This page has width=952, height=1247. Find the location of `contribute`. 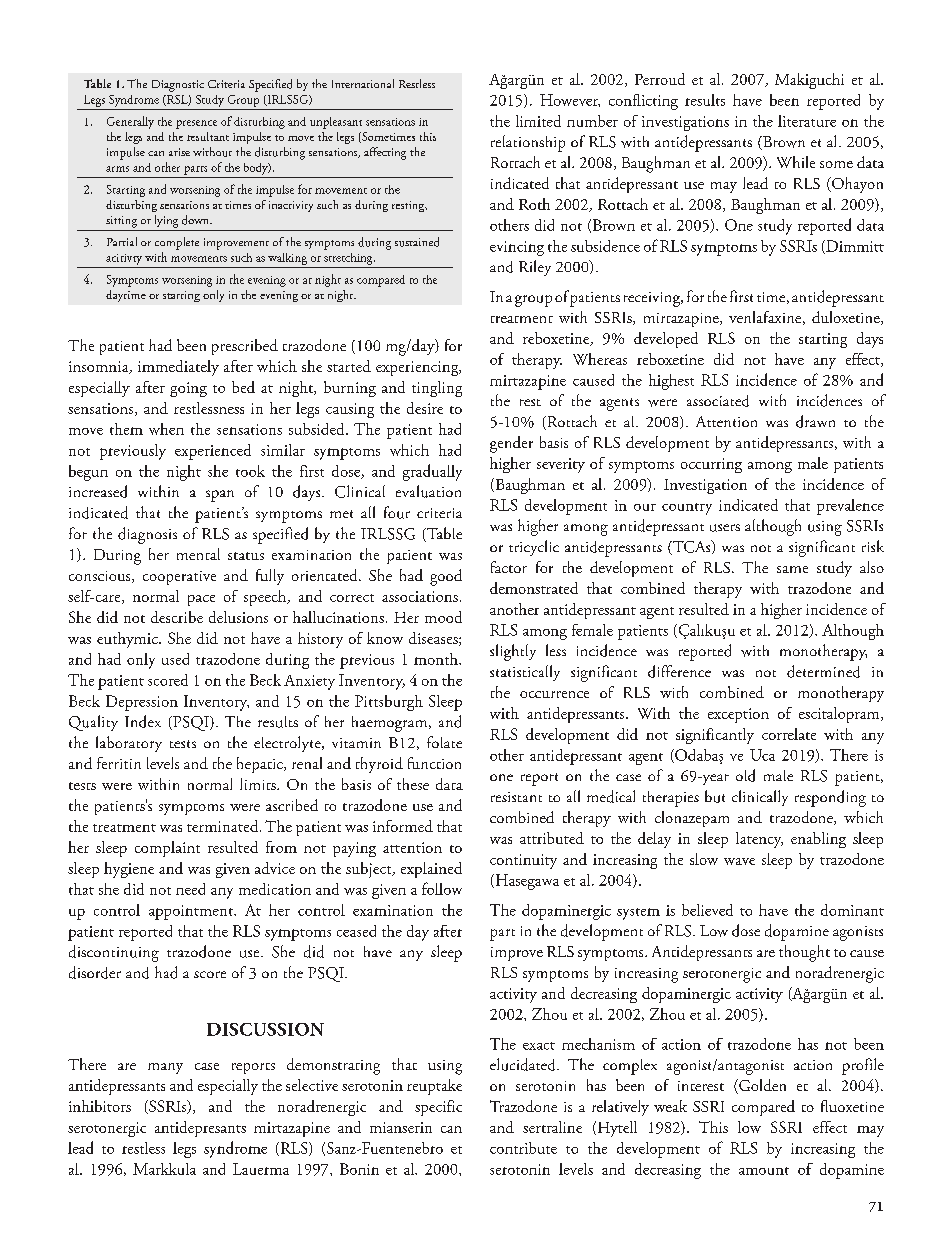

contribute is located at coordinates (523, 1148).
